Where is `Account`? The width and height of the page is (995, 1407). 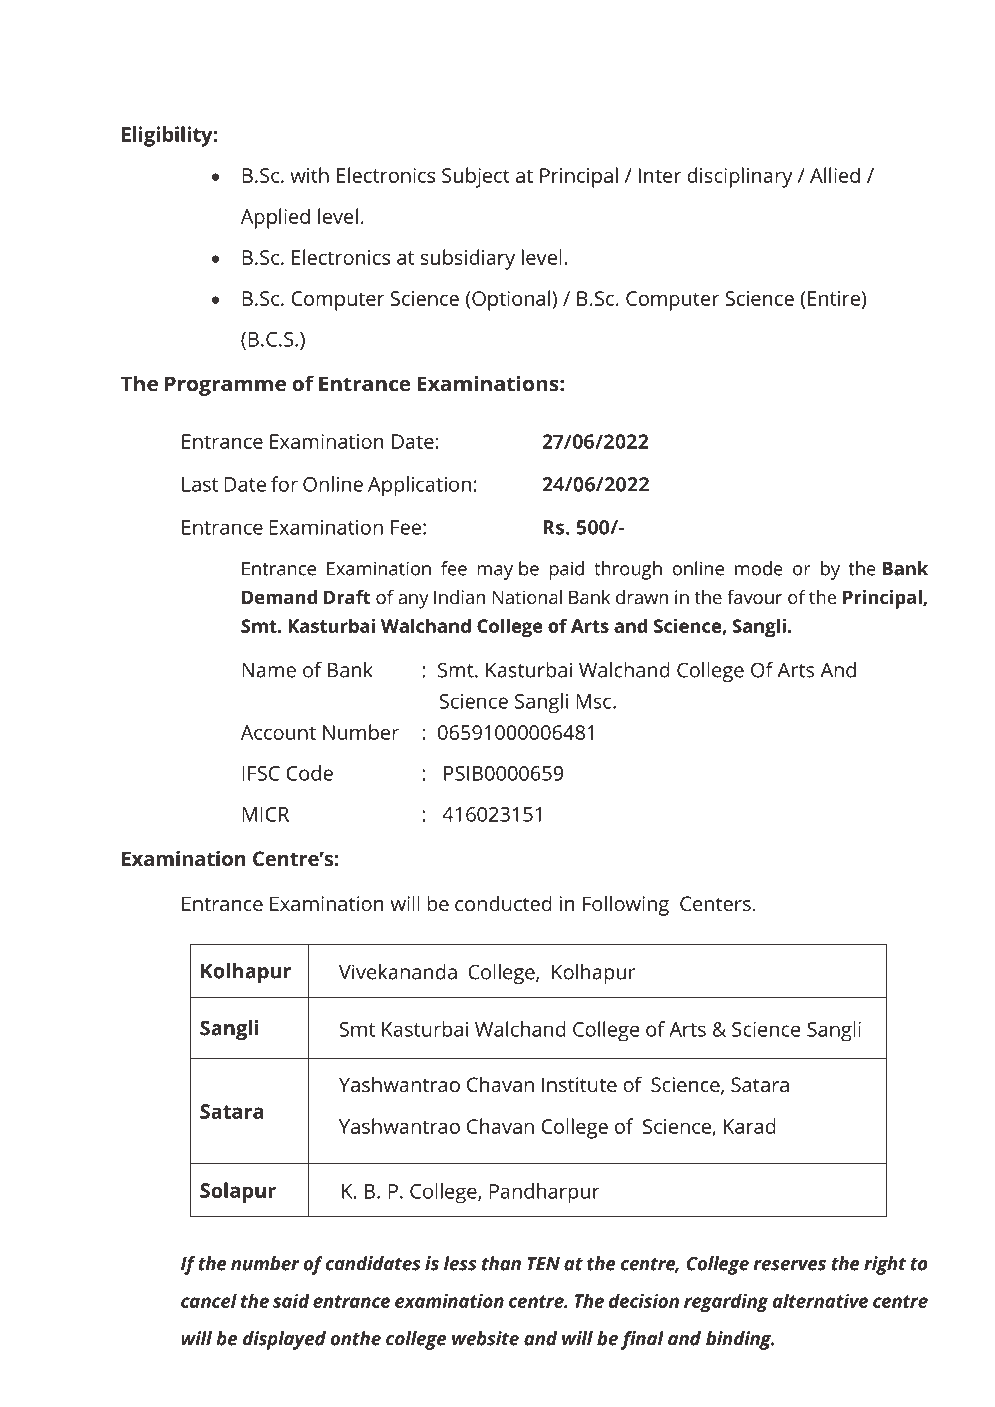
Account is located at coordinates (278, 732).
